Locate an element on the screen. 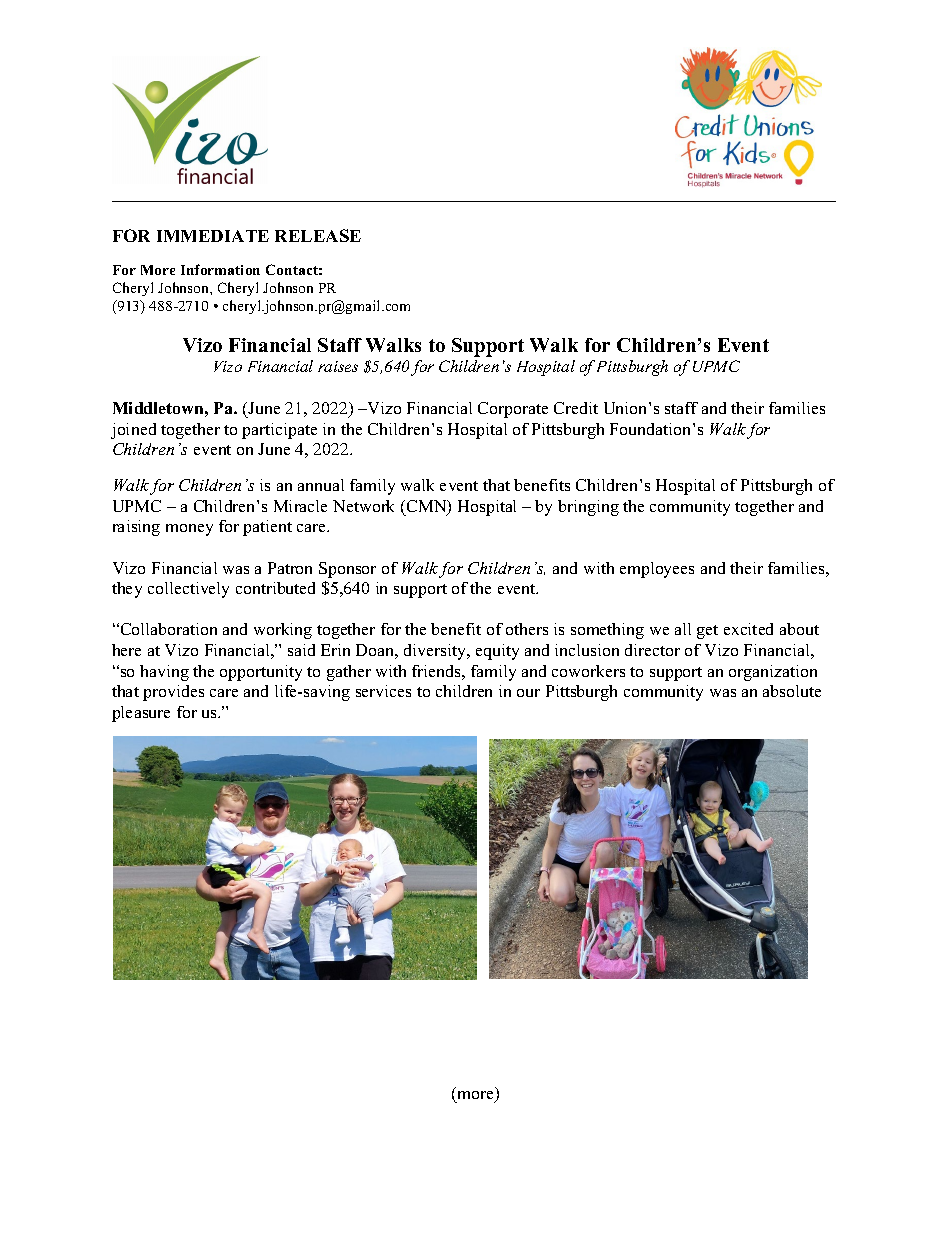  Corporate is located at coordinates (513, 410).
